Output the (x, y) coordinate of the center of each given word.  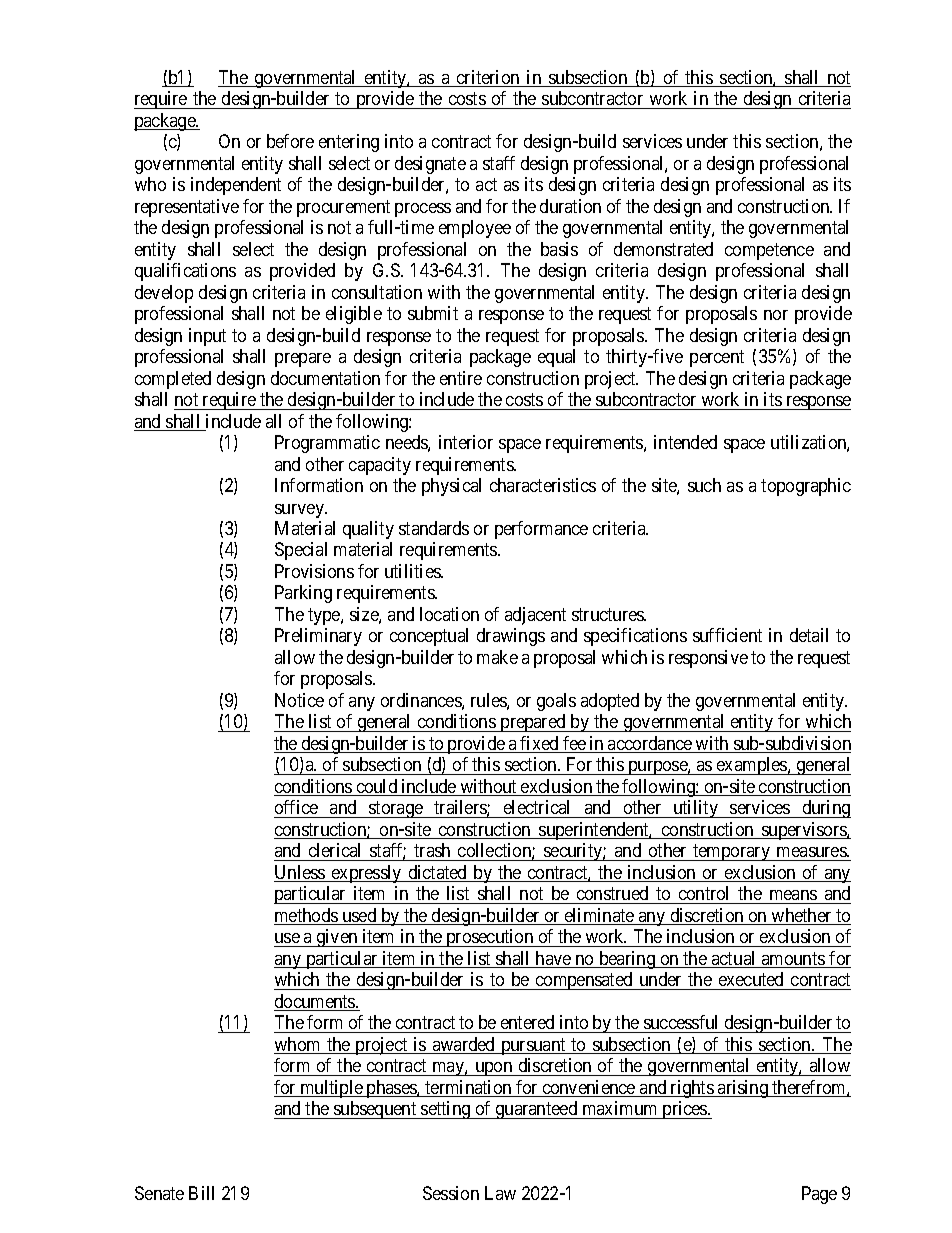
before (290, 141)
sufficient (727, 635)
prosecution (490, 938)
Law (500, 1193)
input (207, 337)
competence (769, 251)
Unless (300, 873)
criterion (488, 78)
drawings (511, 637)
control (703, 893)
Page (819, 1195)
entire (461, 378)
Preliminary (318, 637)
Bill (201, 1193)
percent (717, 358)
